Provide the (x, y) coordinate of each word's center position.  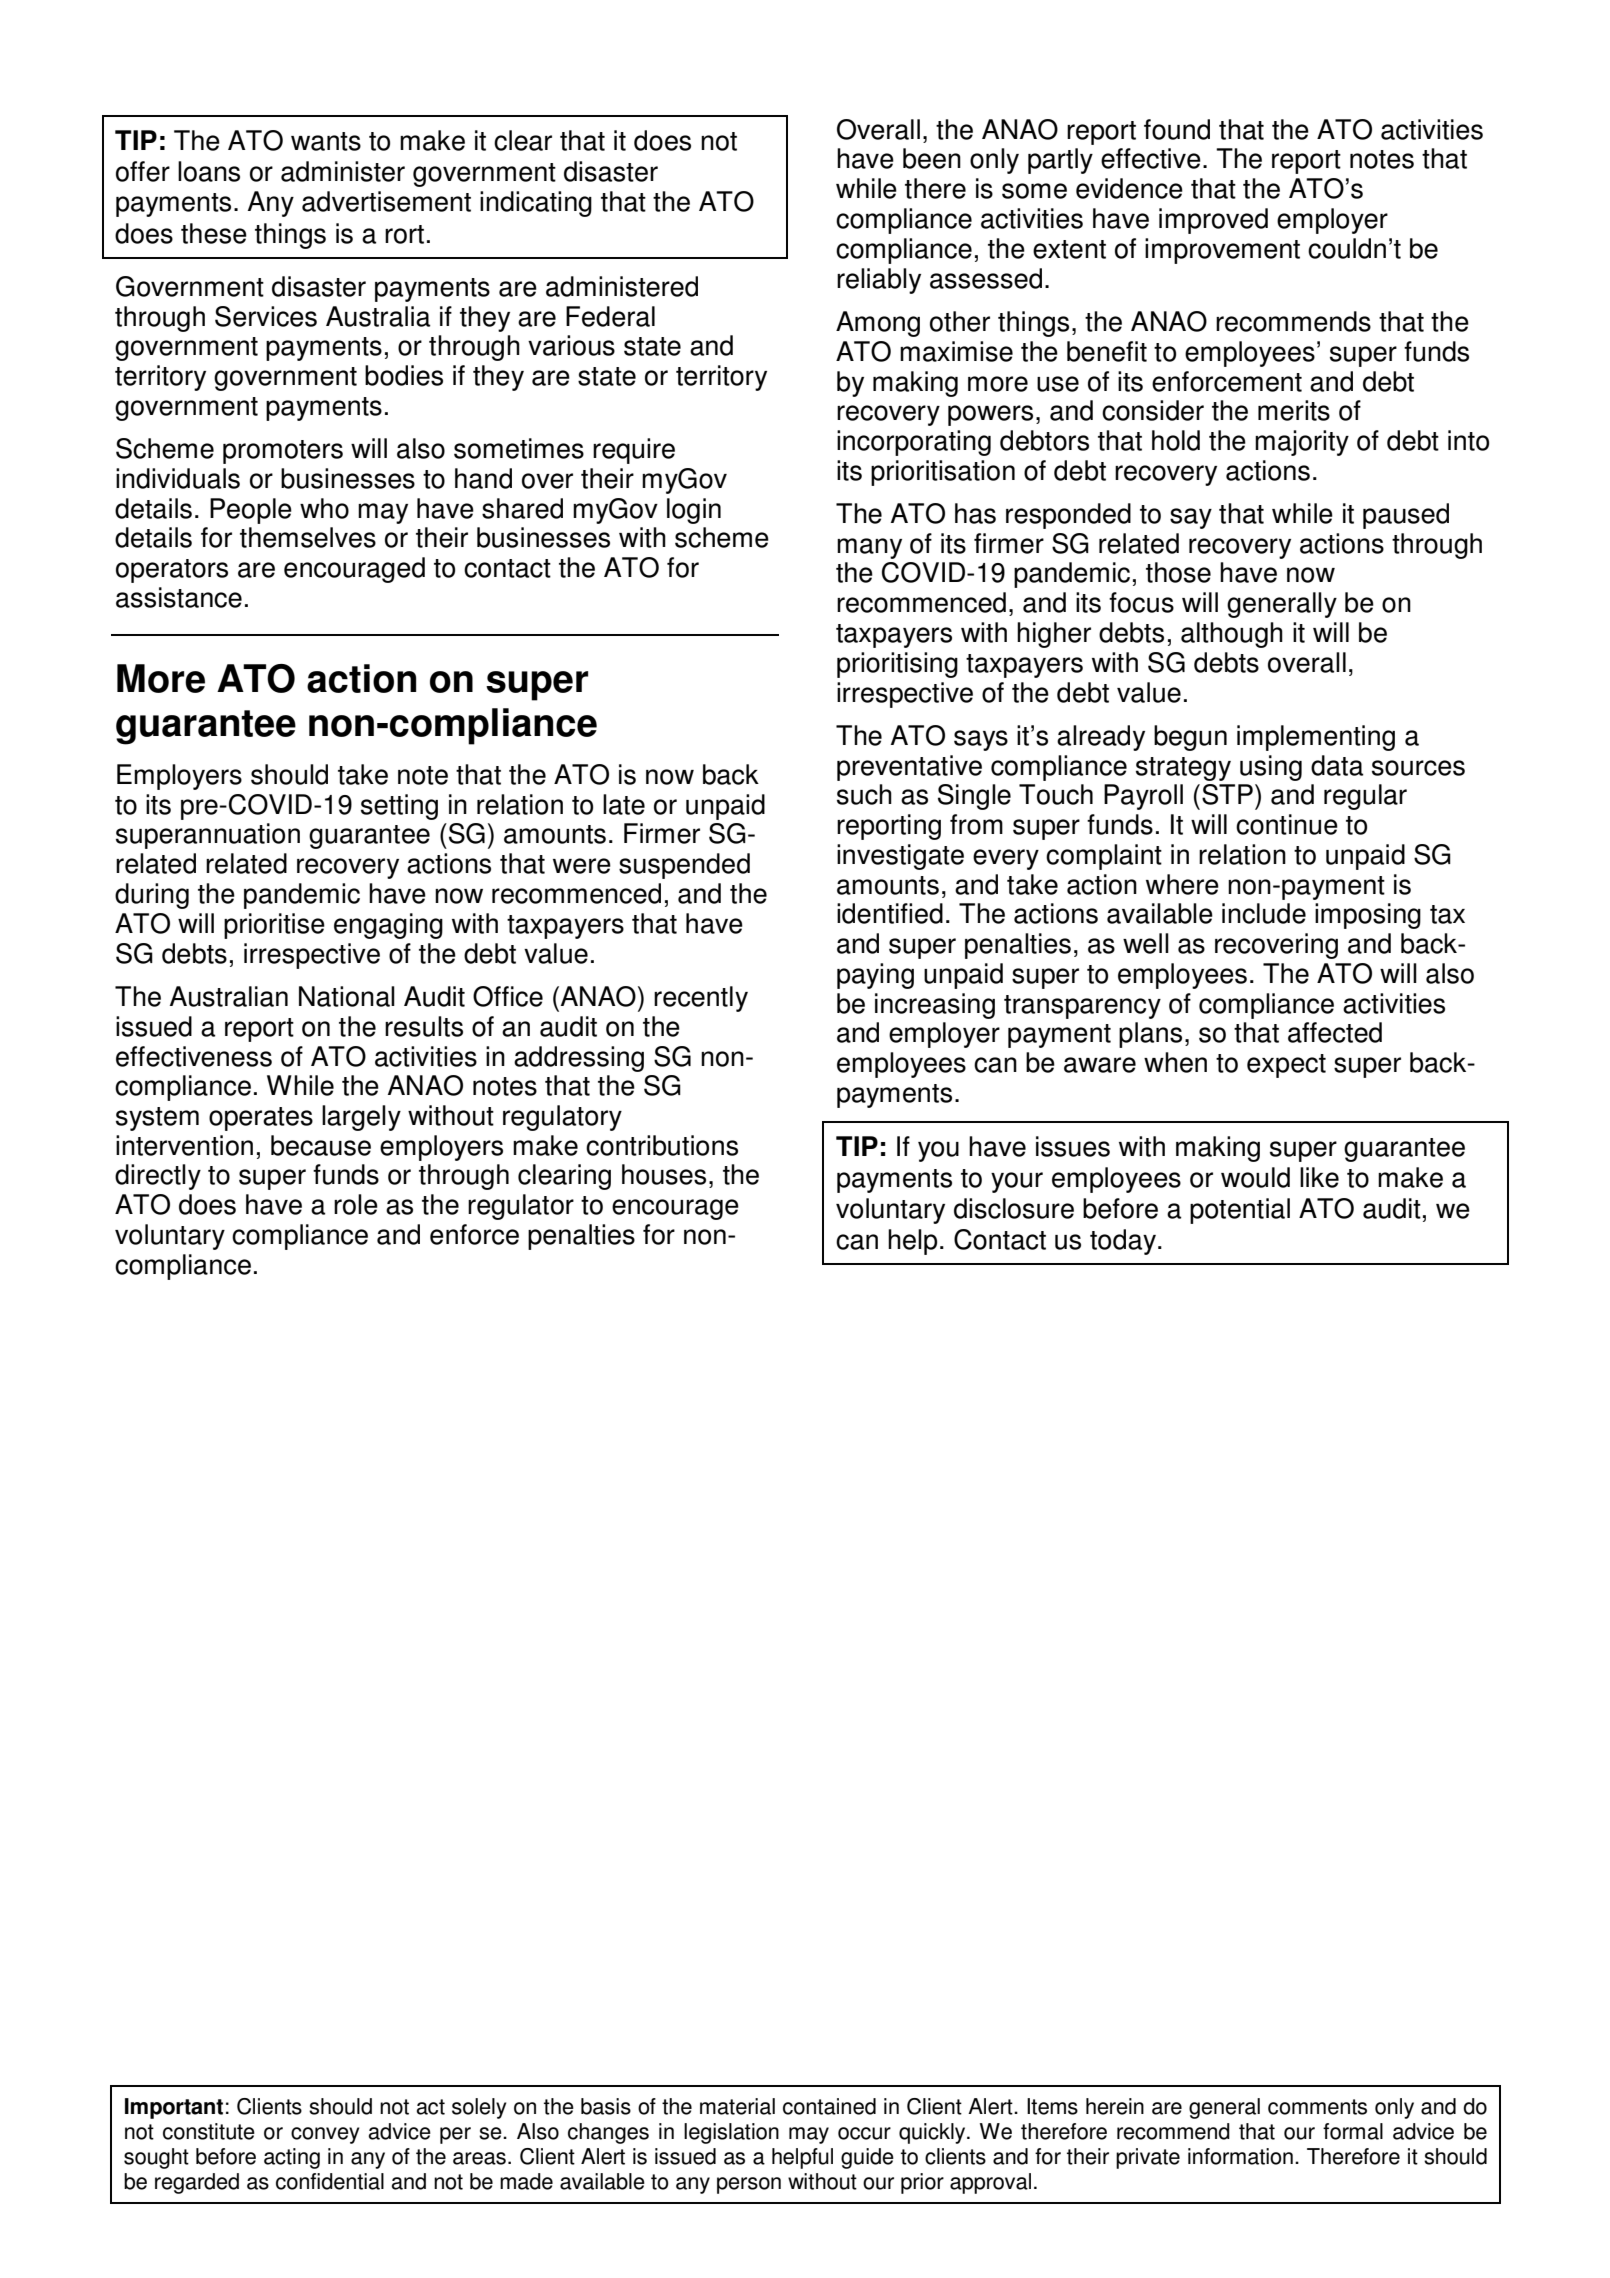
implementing (1316, 738)
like (1319, 1177)
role (356, 1204)
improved (1213, 221)
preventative (909, 768)
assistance (179, 597)
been (932, 158)
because (321, 1145)
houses (664, 1174)
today (1124, 1242)
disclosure (1014, 1208)
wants (326, 141)
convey (325, 2135)
